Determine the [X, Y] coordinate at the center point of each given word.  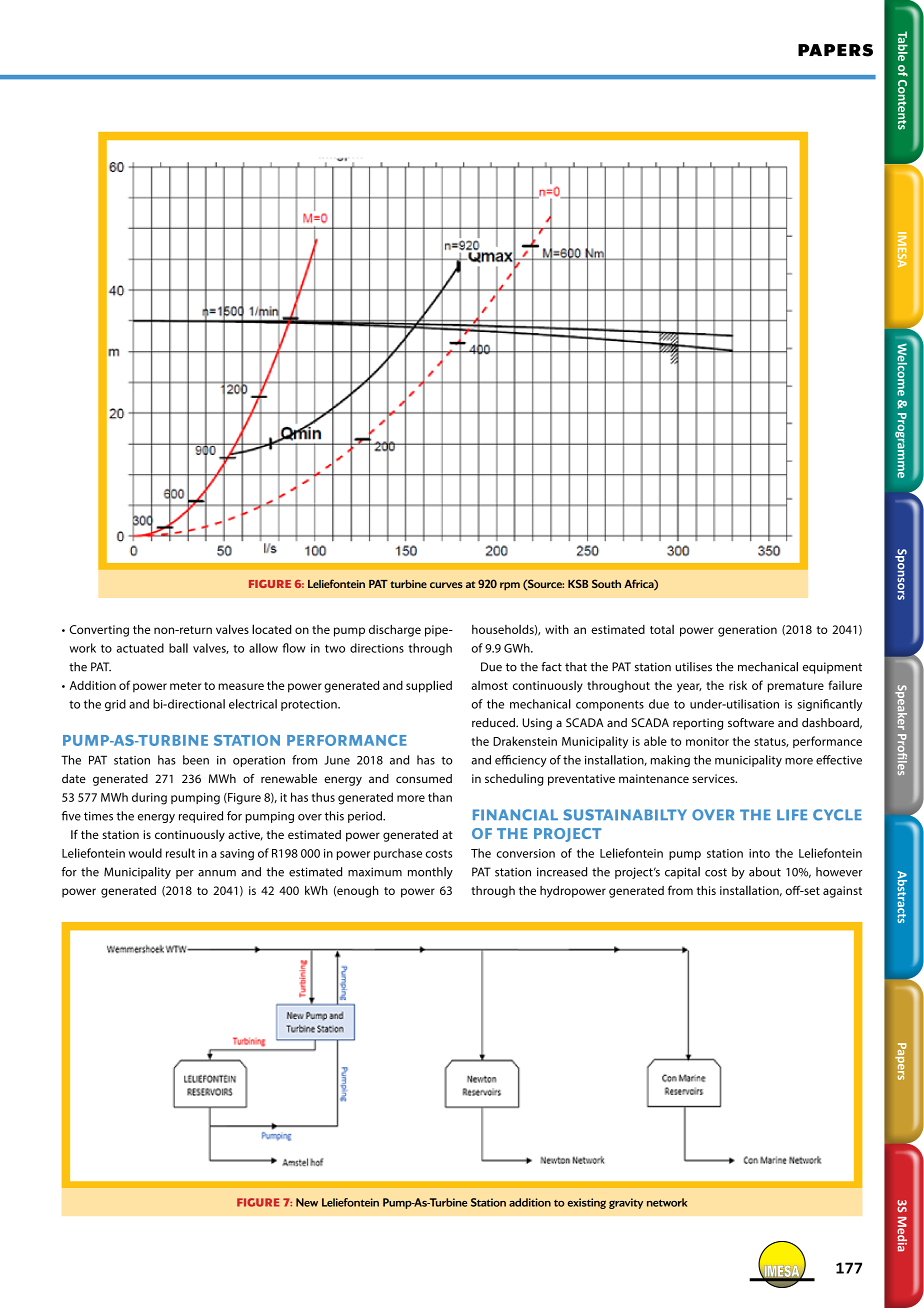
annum [217, 873]
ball [178, 648]
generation [747, 631]
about [765, 872]
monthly [430, 873]
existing [586, 1203]
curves [446, 585]
